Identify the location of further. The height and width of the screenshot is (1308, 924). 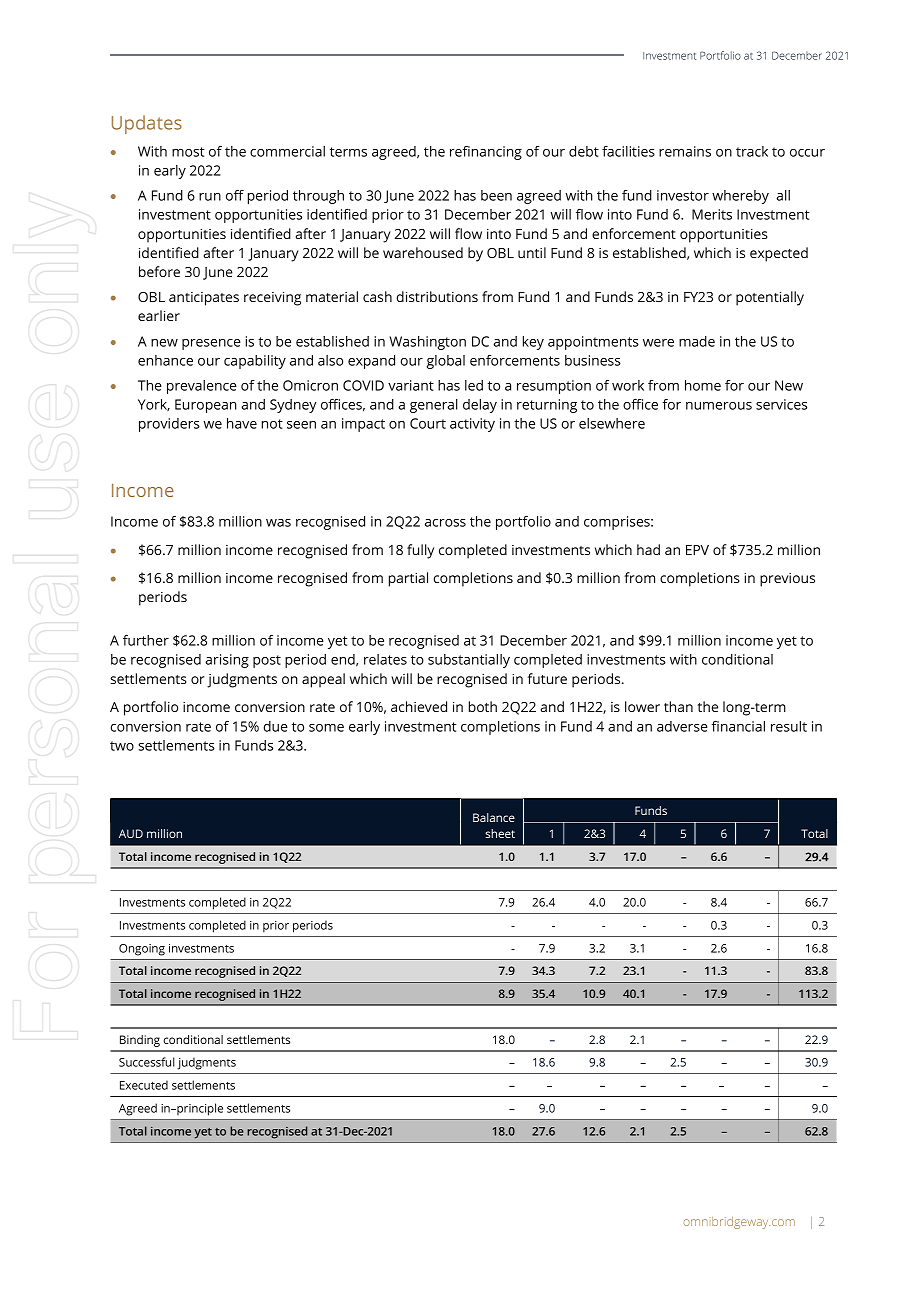
(146, 640).
